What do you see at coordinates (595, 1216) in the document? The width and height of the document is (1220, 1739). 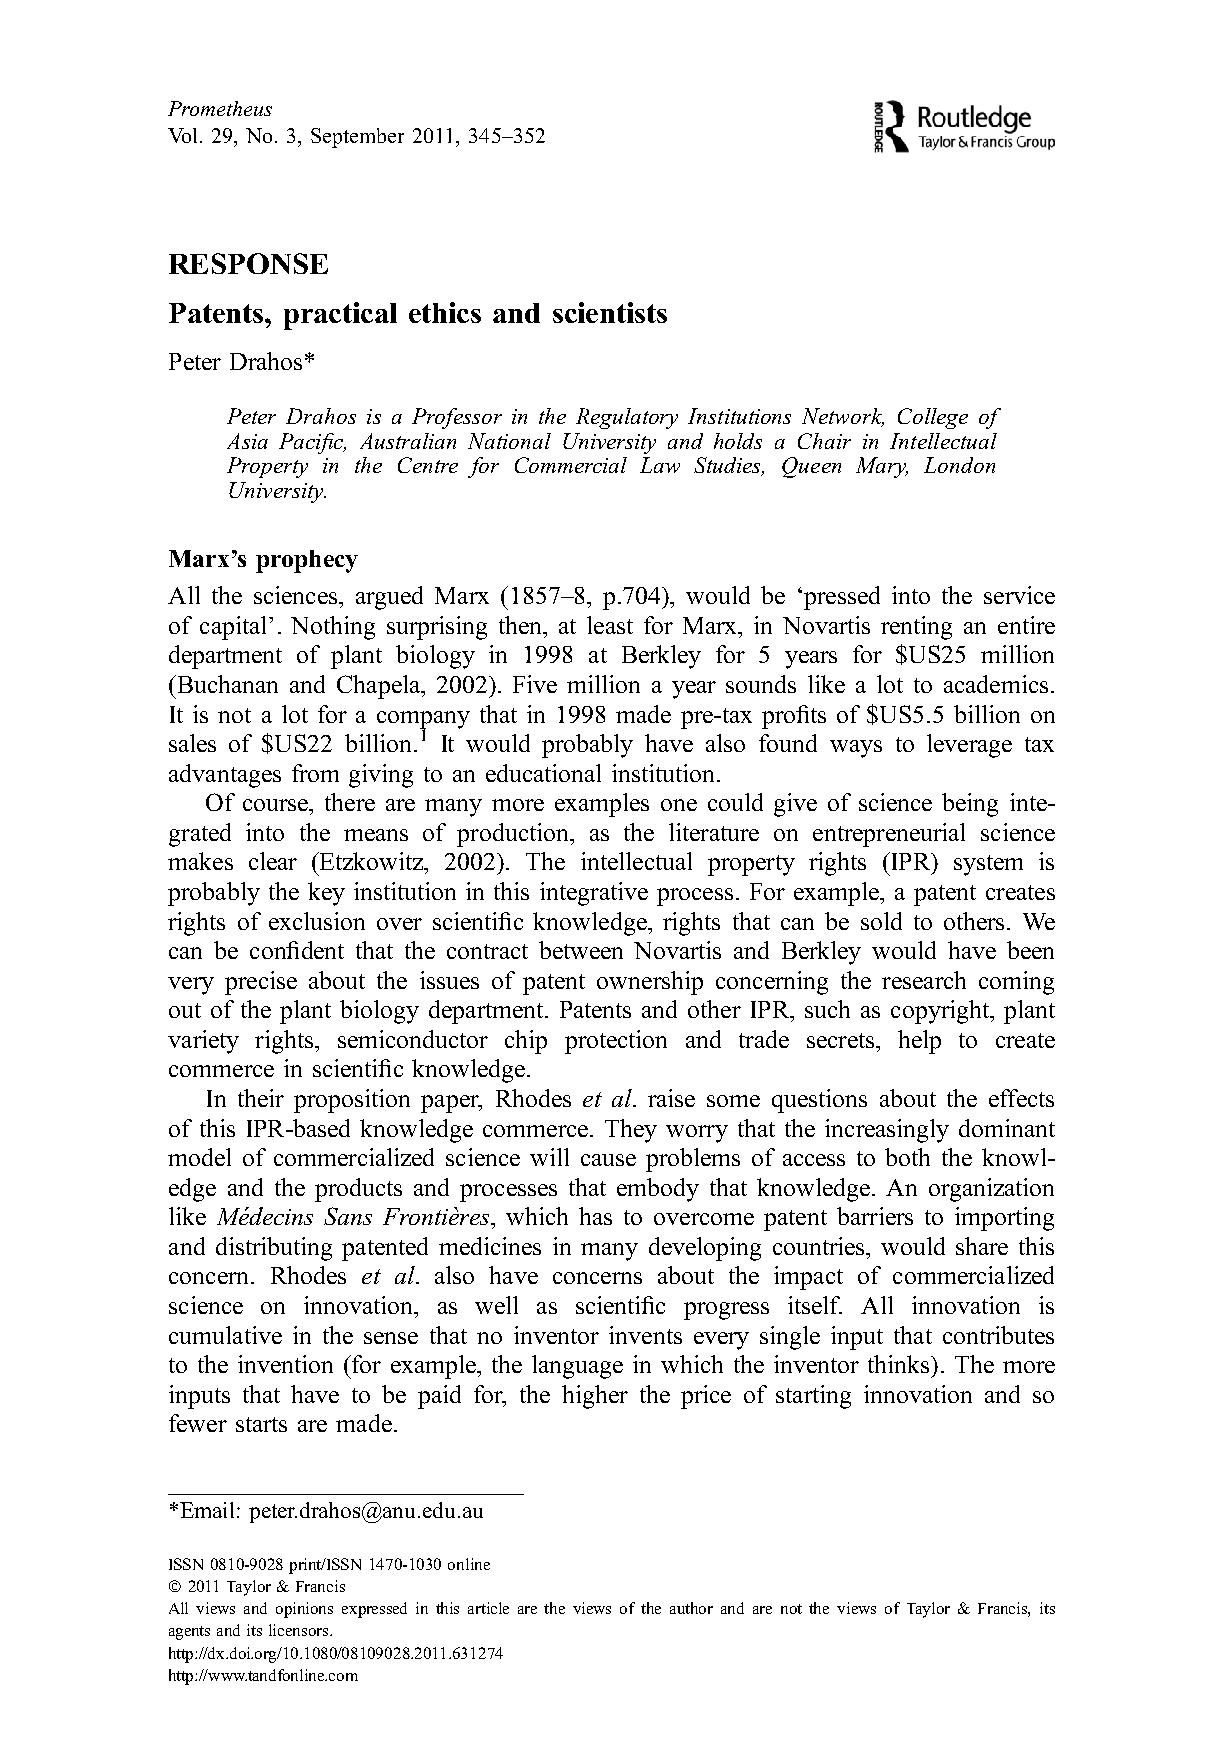 I see `has` at bounding box center [595, 1216].
